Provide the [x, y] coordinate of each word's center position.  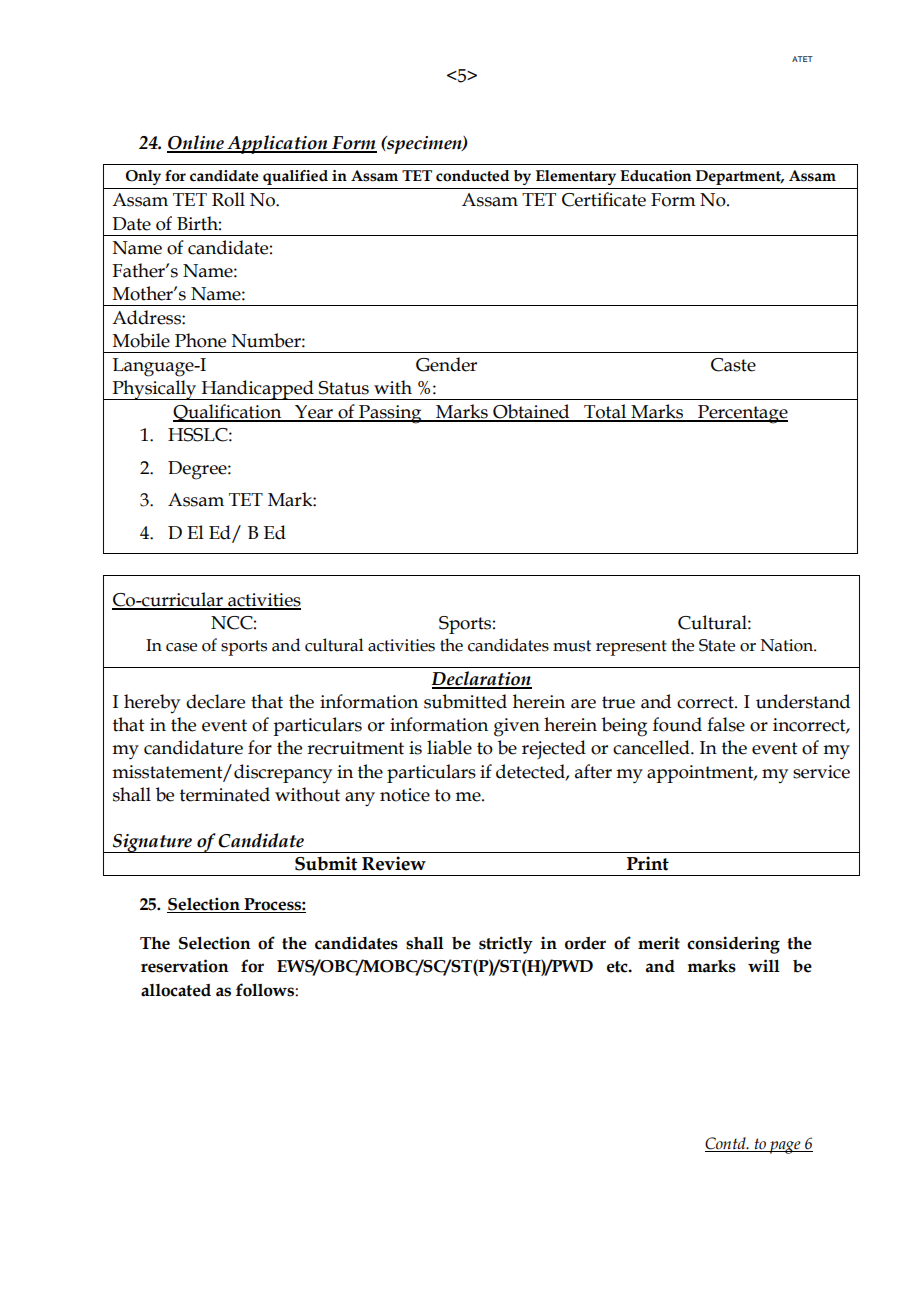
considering [733, 945]
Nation [787, 645]
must [572, 646]
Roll [228, 199]
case [181, 647]
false [726, 724]
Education [656, 176]
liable [449, 747]
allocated [176, 990]
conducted [472, 176]
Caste [733, 365]
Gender [446, 364]
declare [215, 701]
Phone [200, 340]
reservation [185, 966]
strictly [506, 945]
